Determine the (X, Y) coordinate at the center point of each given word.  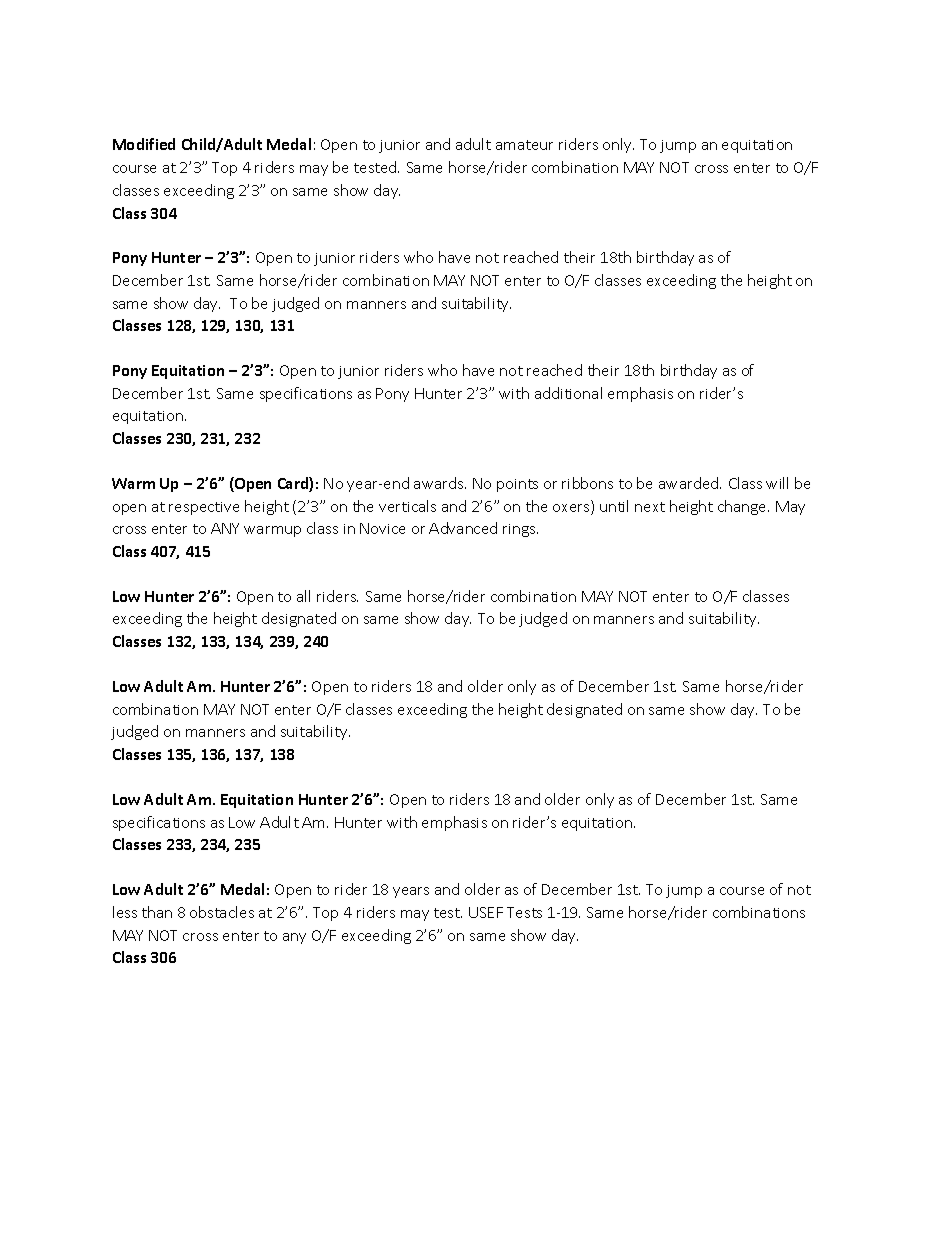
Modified (144, 144)
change (743, 507)
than (157, 912)
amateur (524, 145)
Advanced (463, 528)
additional (568, 393)
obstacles (222, 912)
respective (204, 508)
